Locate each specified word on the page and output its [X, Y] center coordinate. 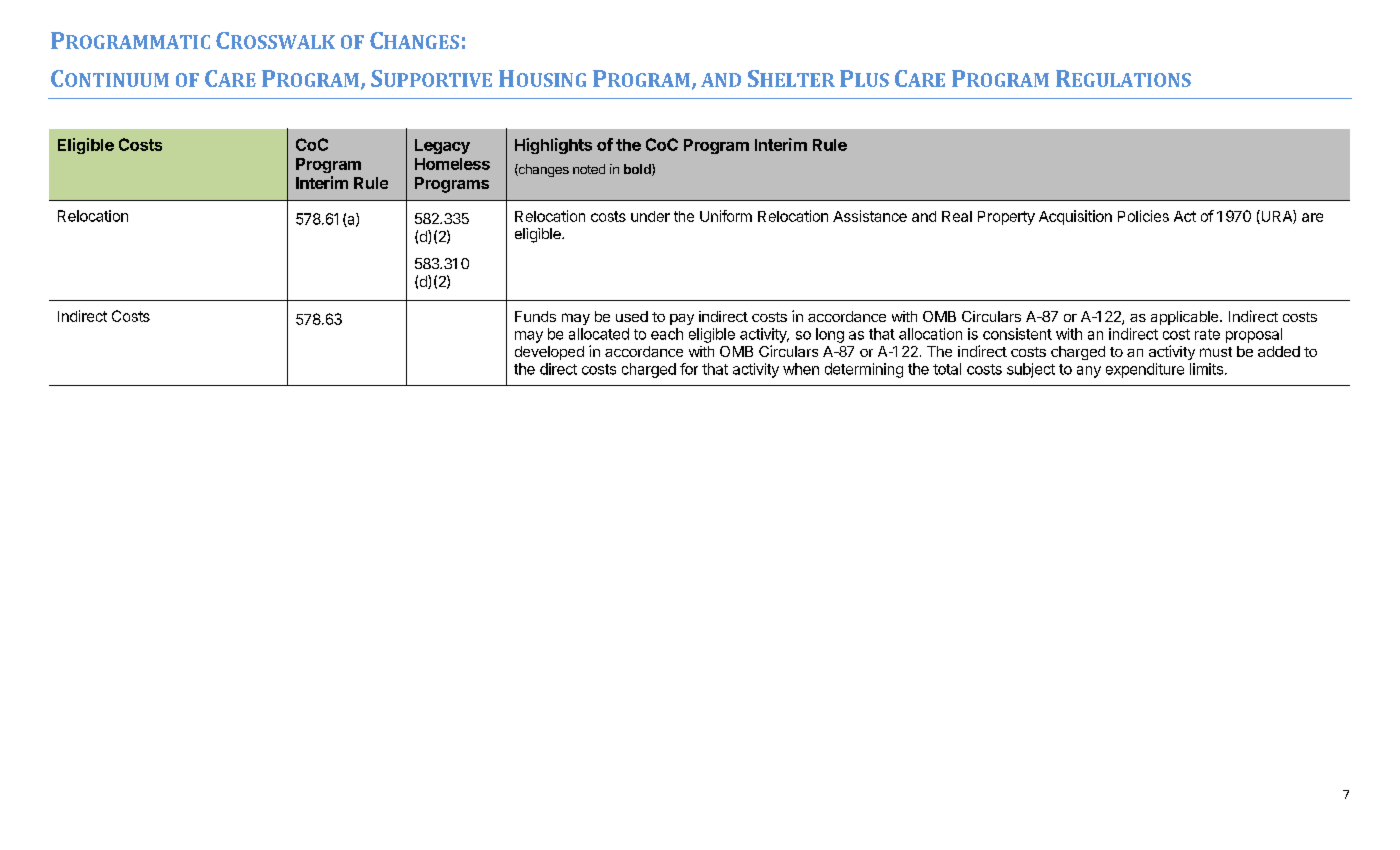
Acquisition [1075, 217]
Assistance [870, 216]
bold [638, 170]
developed [549, 353]
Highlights [553, 146]
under [650, 216]
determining [864, 370]
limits [1208, 369]
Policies [1143, 216]
